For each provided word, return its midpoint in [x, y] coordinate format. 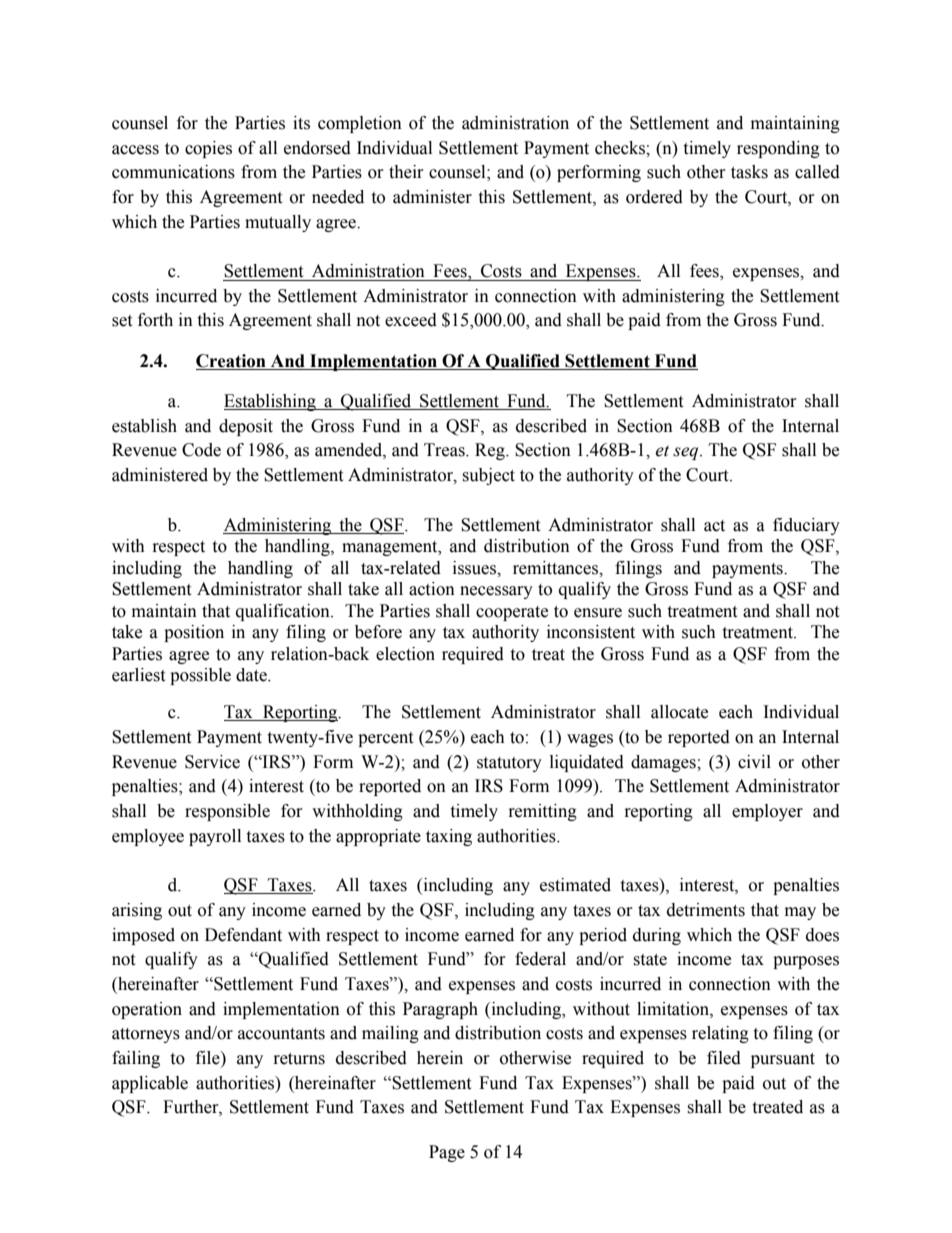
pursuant [783, 1060]
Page [447, 1153]
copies [208, 149]
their [406, 172]
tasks [749, 172]
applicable [150, 1084]
